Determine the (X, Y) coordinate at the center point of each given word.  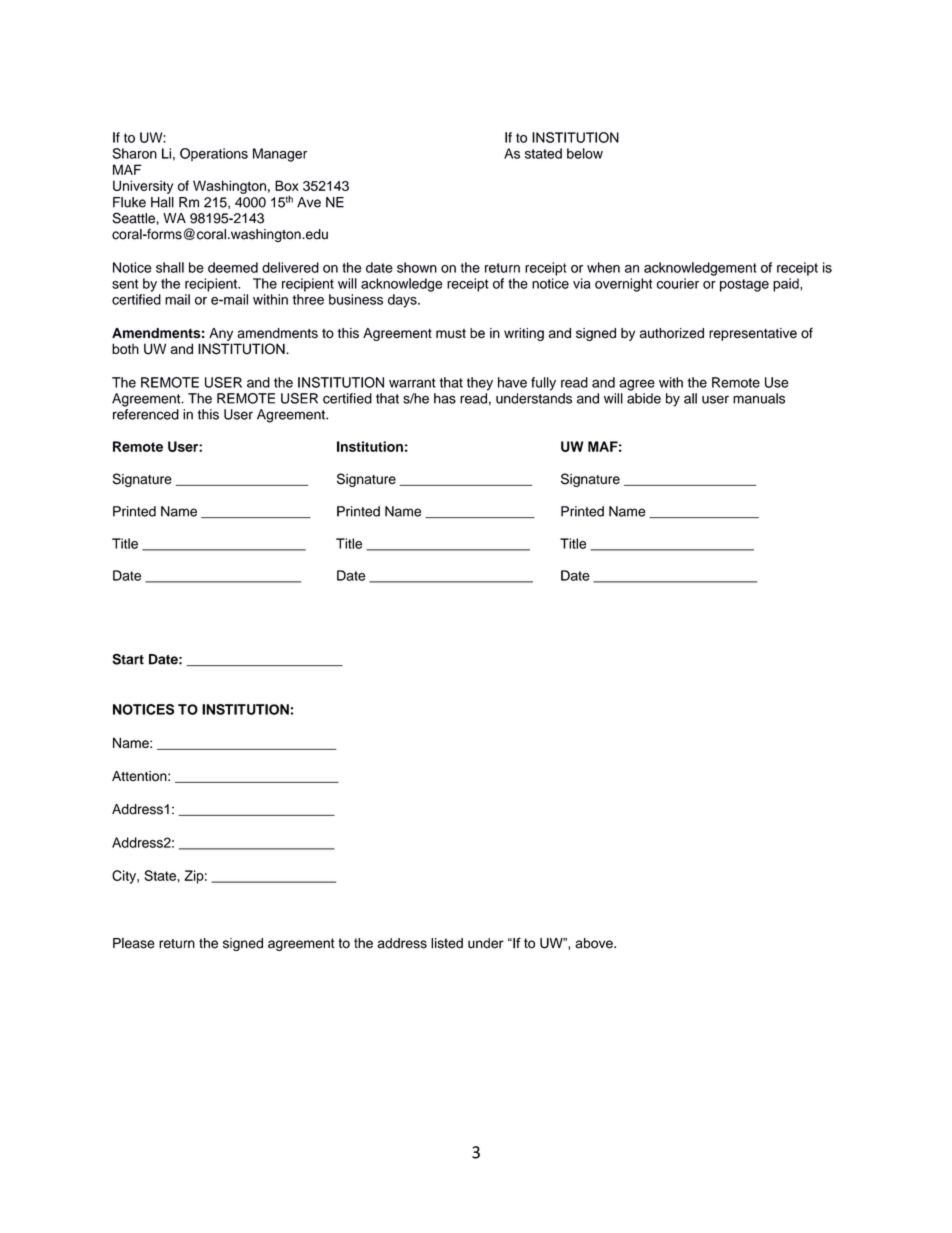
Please (134, 943)
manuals (759, 398)
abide (644, 398)
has (445, 398)
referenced (146, 414)
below (585, 153)
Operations (214, 154)
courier (678, 283)
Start (128, 659)
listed (447, 943)
